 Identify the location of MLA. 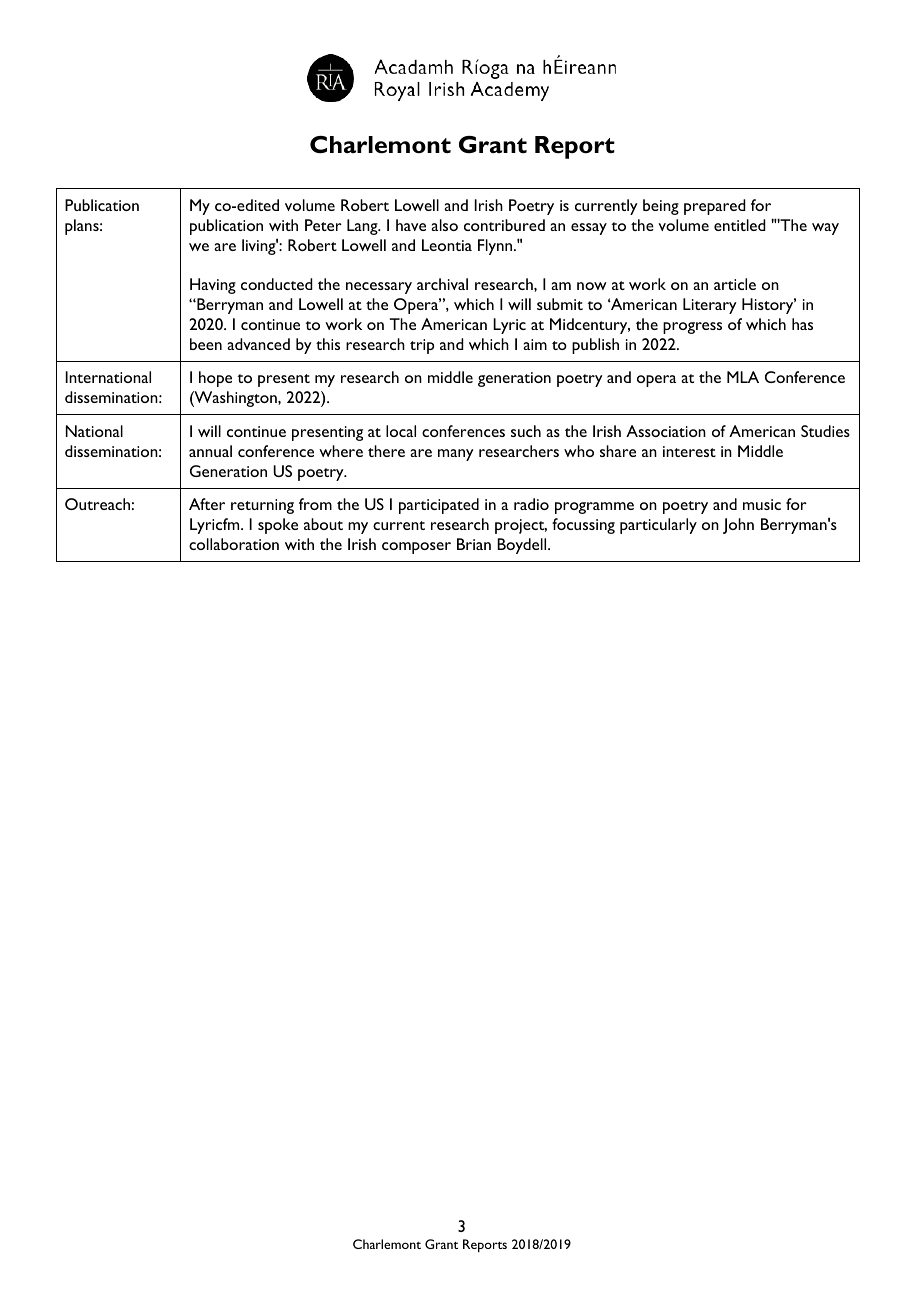
(743, 377).
